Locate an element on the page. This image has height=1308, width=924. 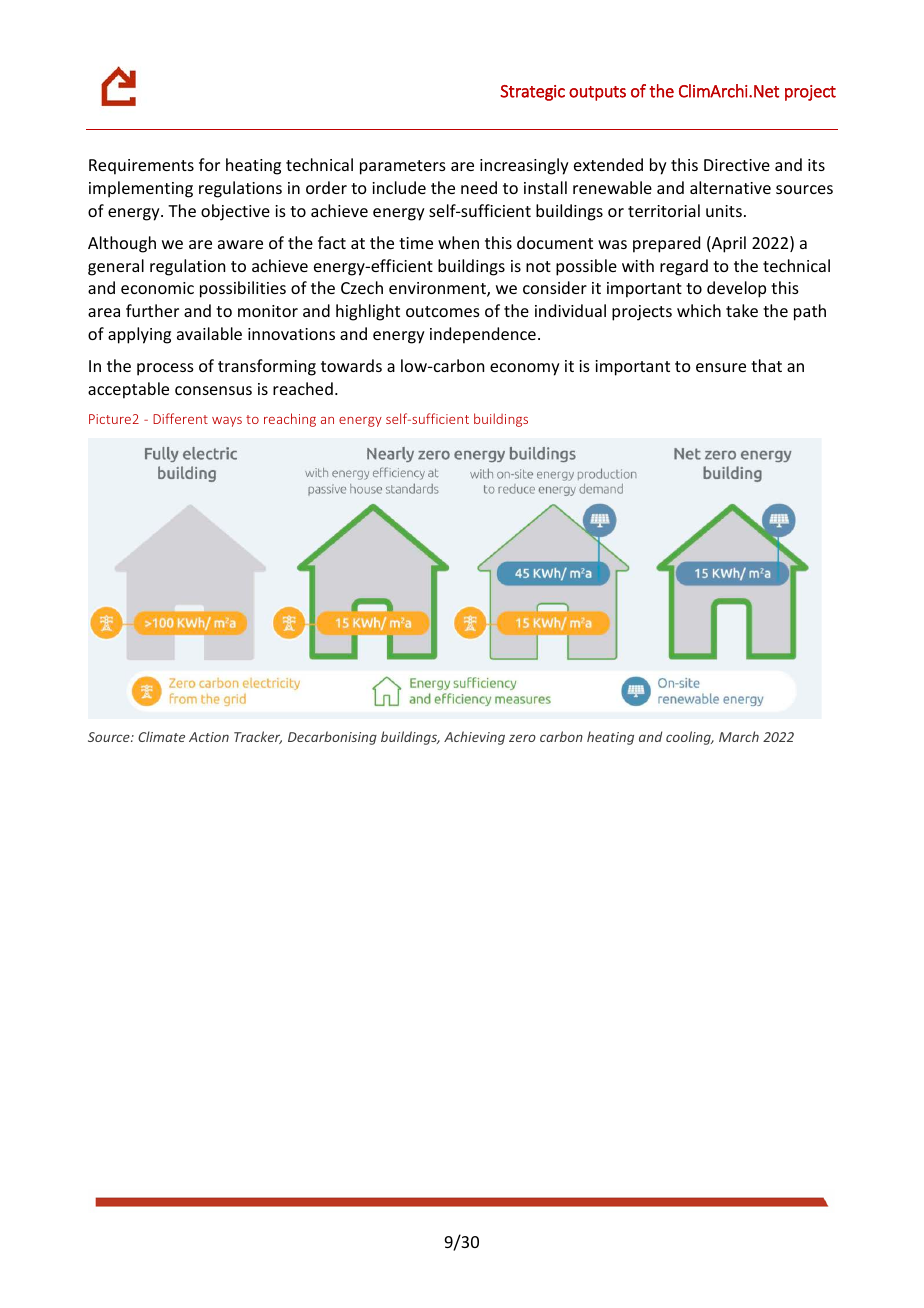
Requirements is located at coordinates (141, 167).
